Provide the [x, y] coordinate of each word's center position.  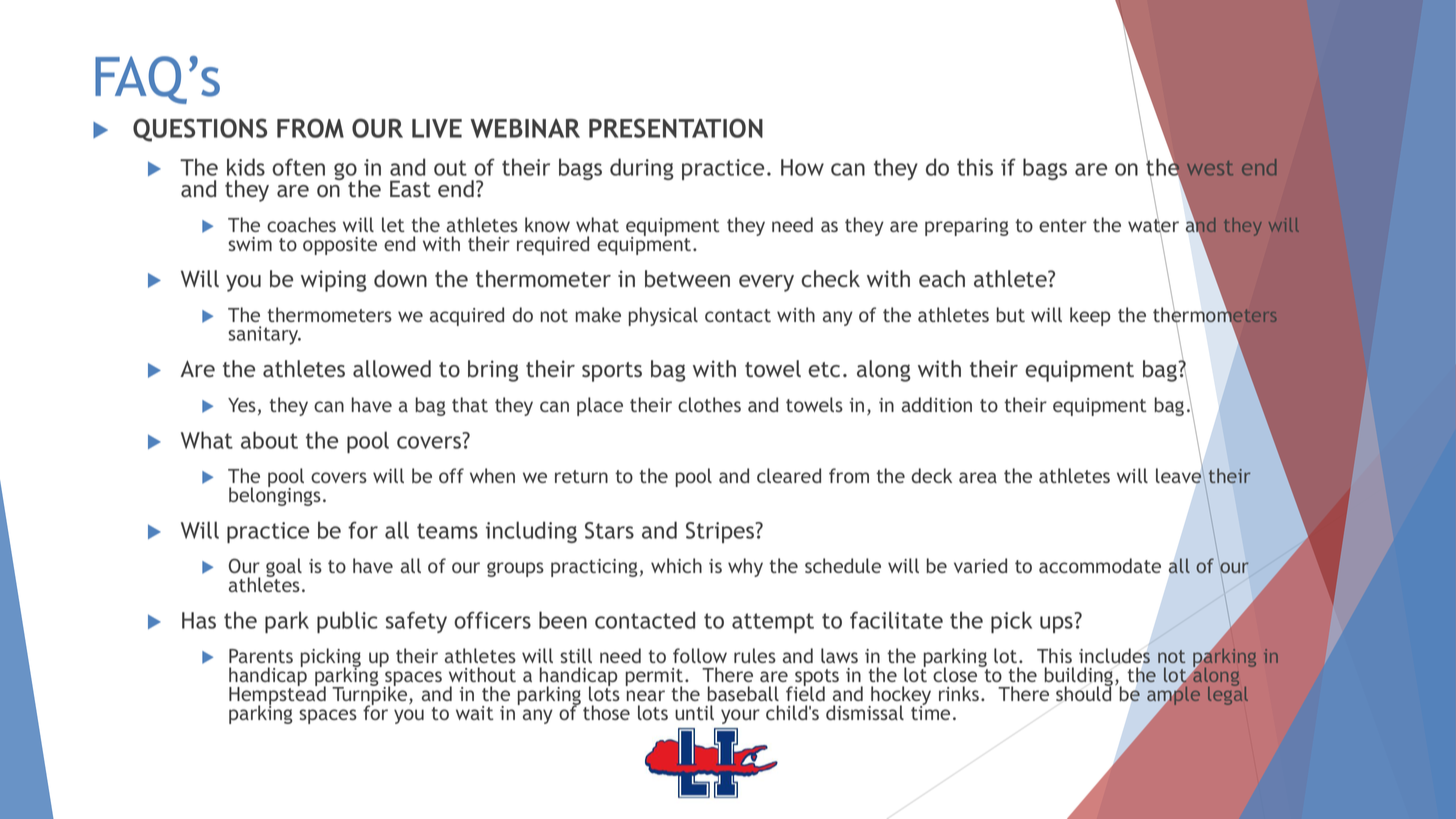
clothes [709, 404]
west [1210, 168]
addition [937, 404]
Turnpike [371, 696]
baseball [743, 693]
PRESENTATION [676, 128]
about [269, 440]
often [298, 167]
